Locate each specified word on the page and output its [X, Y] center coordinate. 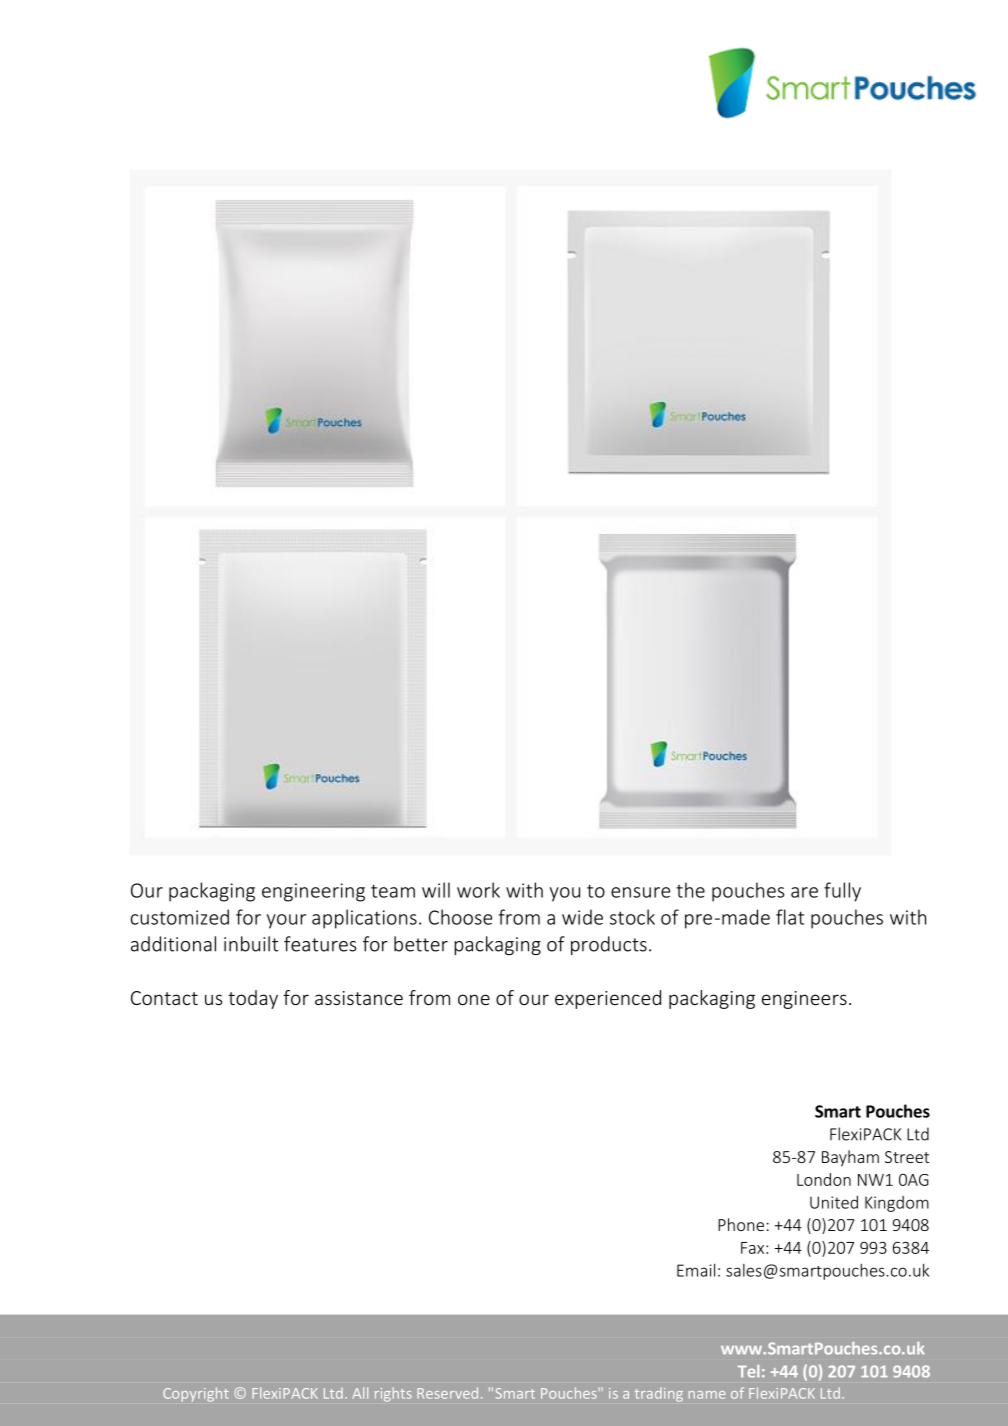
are [804, 892]
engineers [804, 1000]
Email [696, 1270]
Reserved [447, 1393]
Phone [741, 1224]
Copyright [196, 1394]
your [286, 921]
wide [582, 917]
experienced [608, 999]
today [253, 999]
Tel [748, 1371]
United [834, 1202]
